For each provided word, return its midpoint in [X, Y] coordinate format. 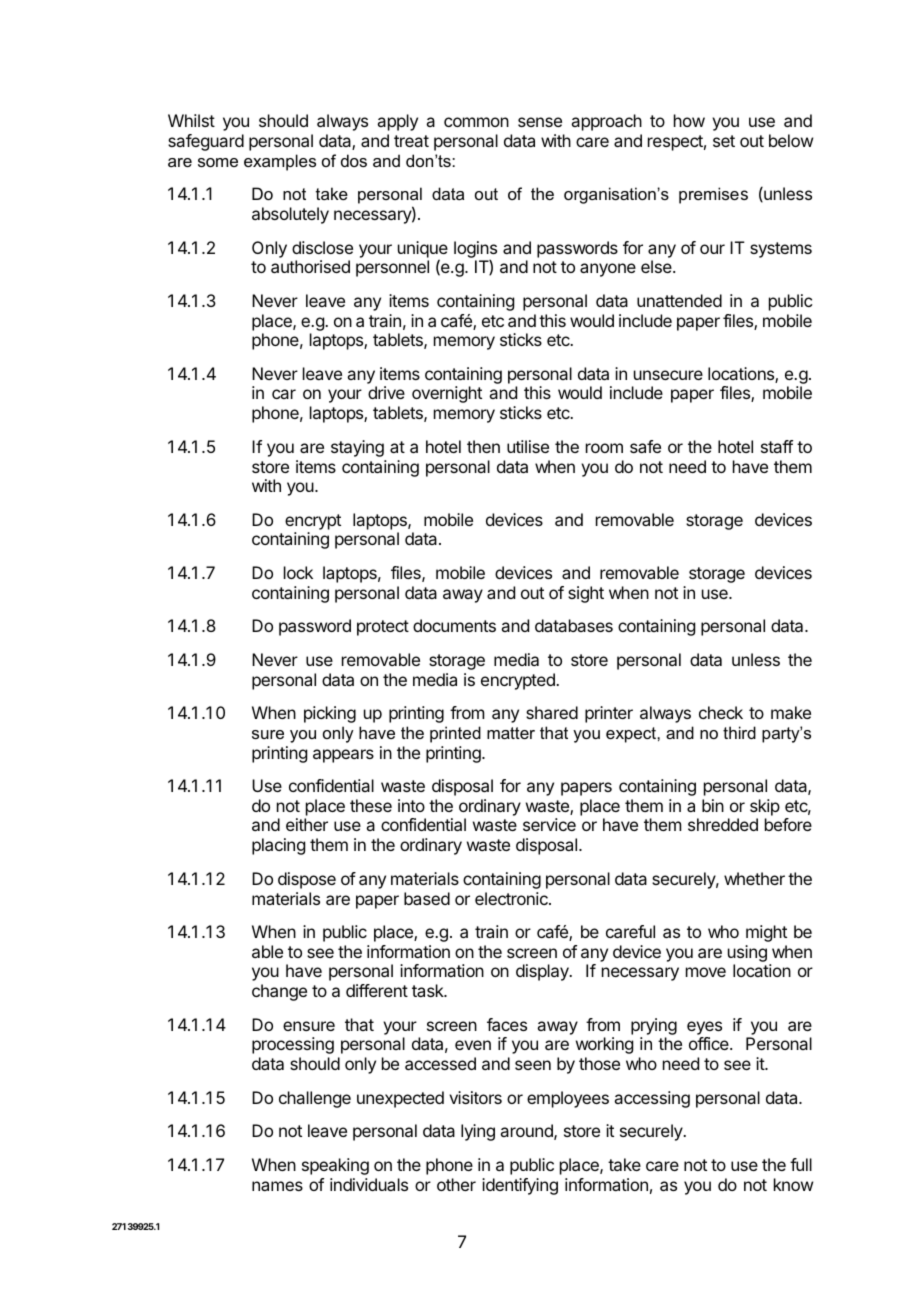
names [277, 1186]
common [476, 122]
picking [330, 714]
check [721, 712]
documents [454, 625]
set [724, 141]
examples [280, 162]
